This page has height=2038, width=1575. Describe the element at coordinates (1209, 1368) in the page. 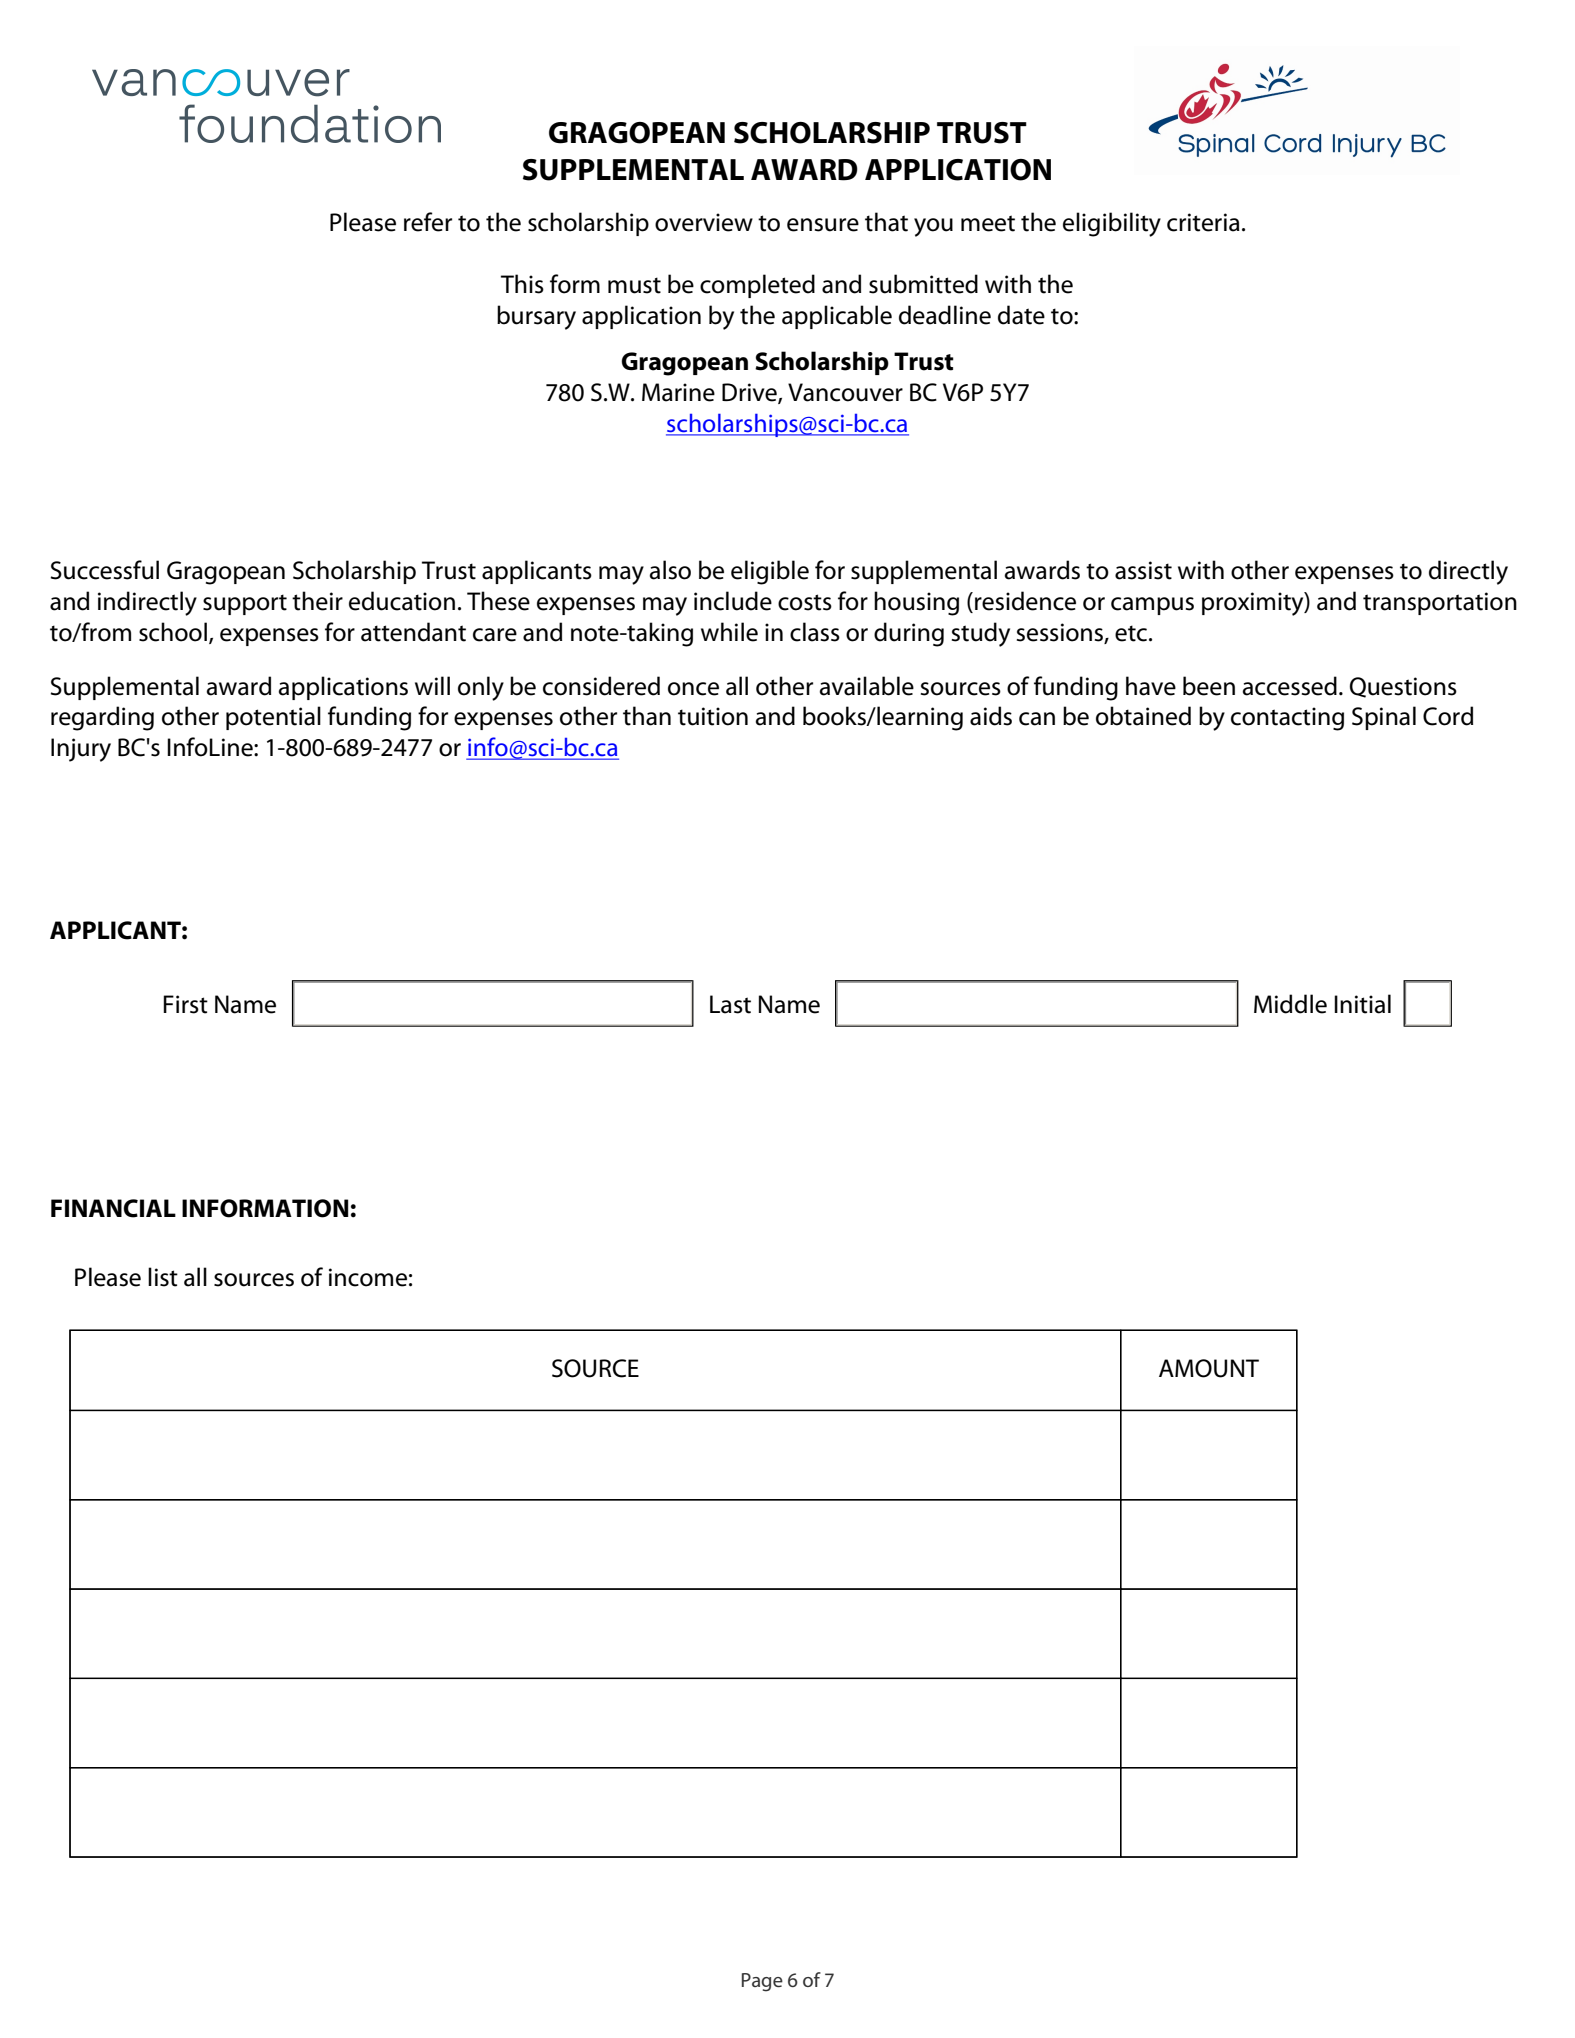

I see `AMOUNT` at that location.
